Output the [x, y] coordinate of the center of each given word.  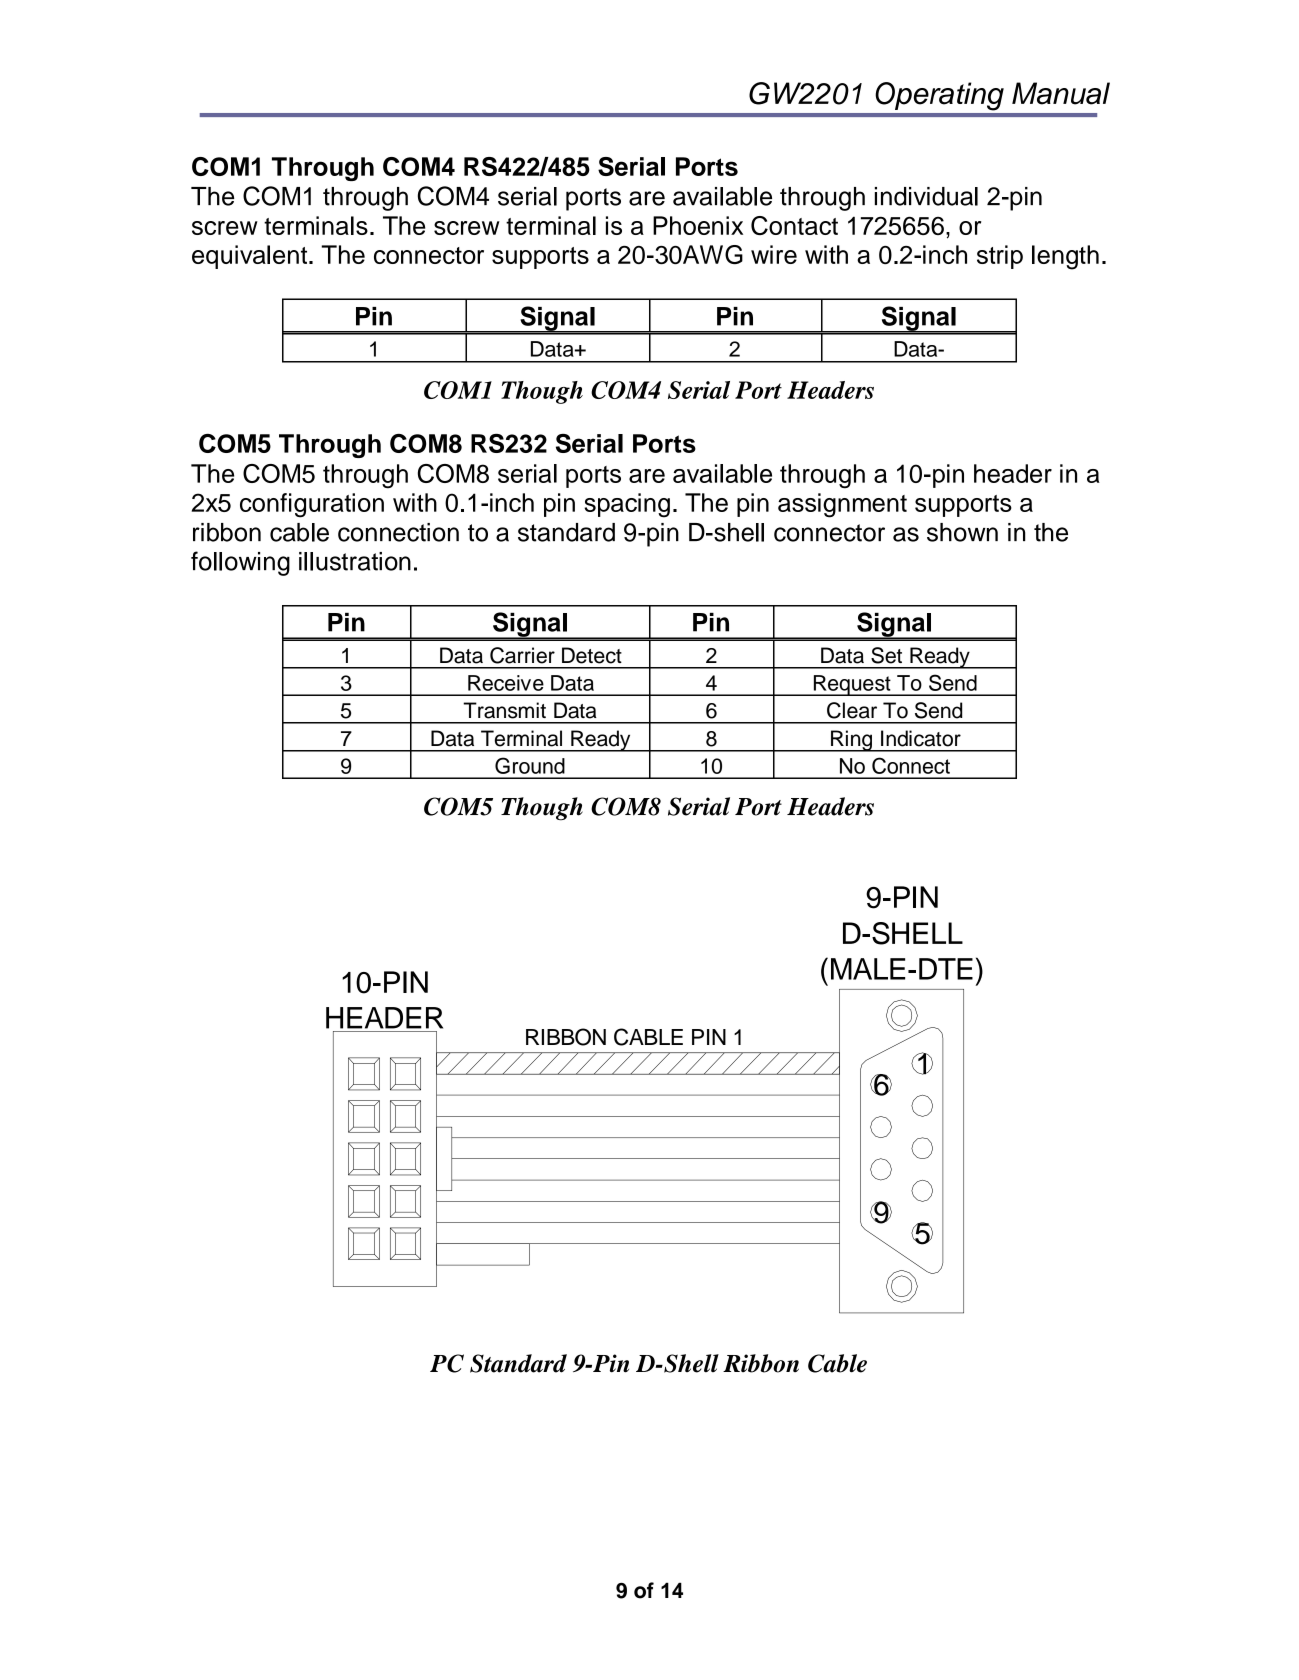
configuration [312, 505]
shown [962, 532]
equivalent [251, 257]
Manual [1061, 93]
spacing [627, 505]
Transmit [504, 710]
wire [774, 254]
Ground [530, 765]
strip [1000, 257]
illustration [355, 561]
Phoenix [698, 225]
